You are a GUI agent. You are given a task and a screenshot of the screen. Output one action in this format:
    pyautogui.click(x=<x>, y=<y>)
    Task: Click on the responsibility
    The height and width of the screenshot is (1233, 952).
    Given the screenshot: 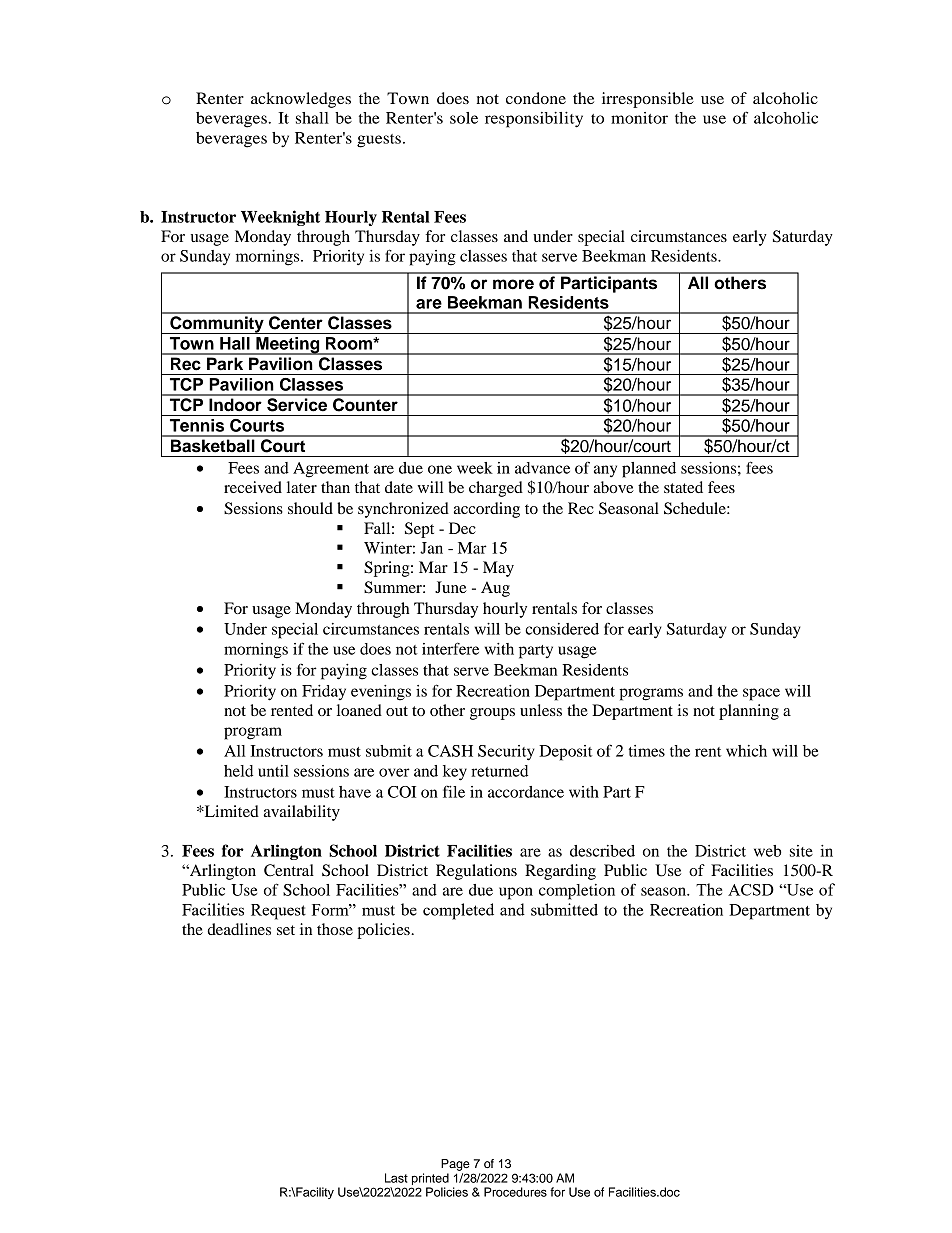 What is the action you would take?
    pyautogui.click(x=534, y=120)
